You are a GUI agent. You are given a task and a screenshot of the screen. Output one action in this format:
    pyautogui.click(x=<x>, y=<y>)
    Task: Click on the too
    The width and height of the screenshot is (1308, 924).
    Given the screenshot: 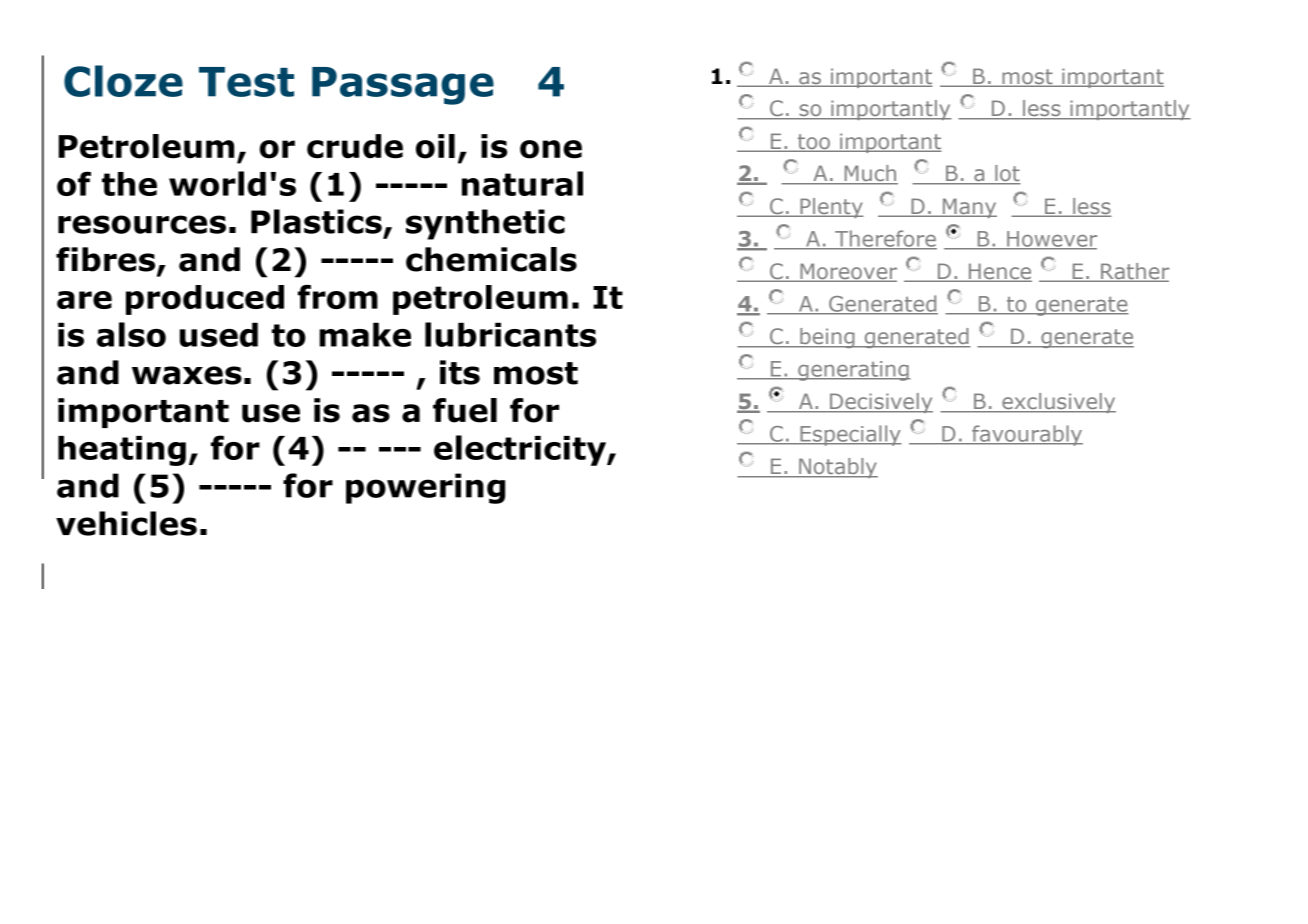 What is the action you would take?
    pyautogui.click(x=813, y=143)
